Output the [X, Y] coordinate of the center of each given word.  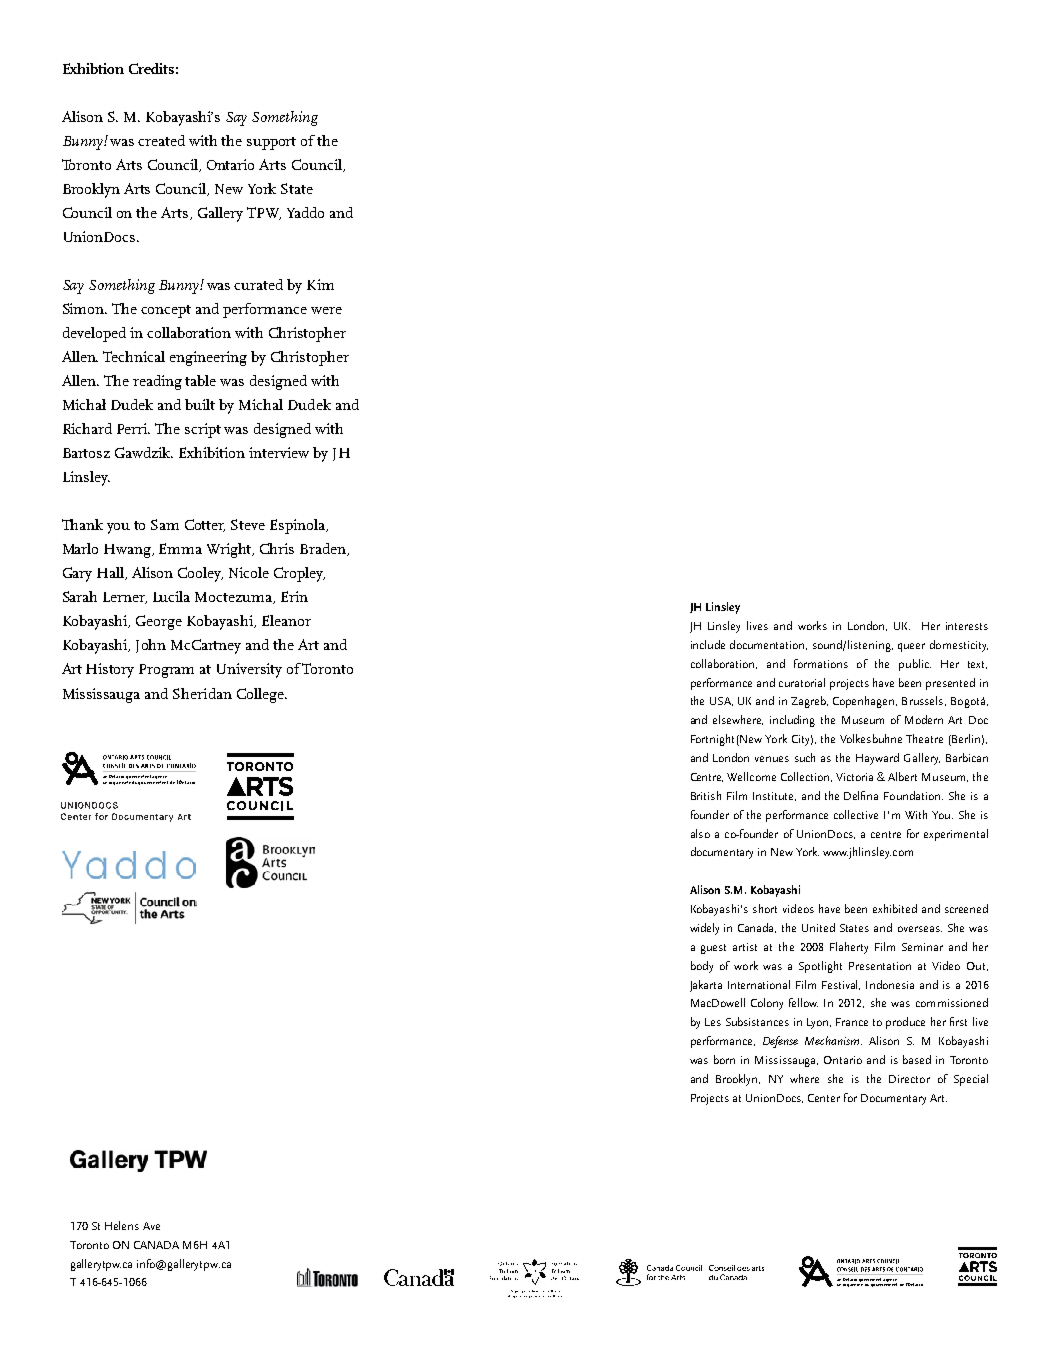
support [271, 143]
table [200, 380]
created [161, 140]
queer [911, 647]
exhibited [895, 908]
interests [967, 626]
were [326, 310]
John [151, 646]
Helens [122, 1225]
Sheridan [202, 693]
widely [704, 929]
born [724, 1059]
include [708, 644]
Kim [320, 284]
